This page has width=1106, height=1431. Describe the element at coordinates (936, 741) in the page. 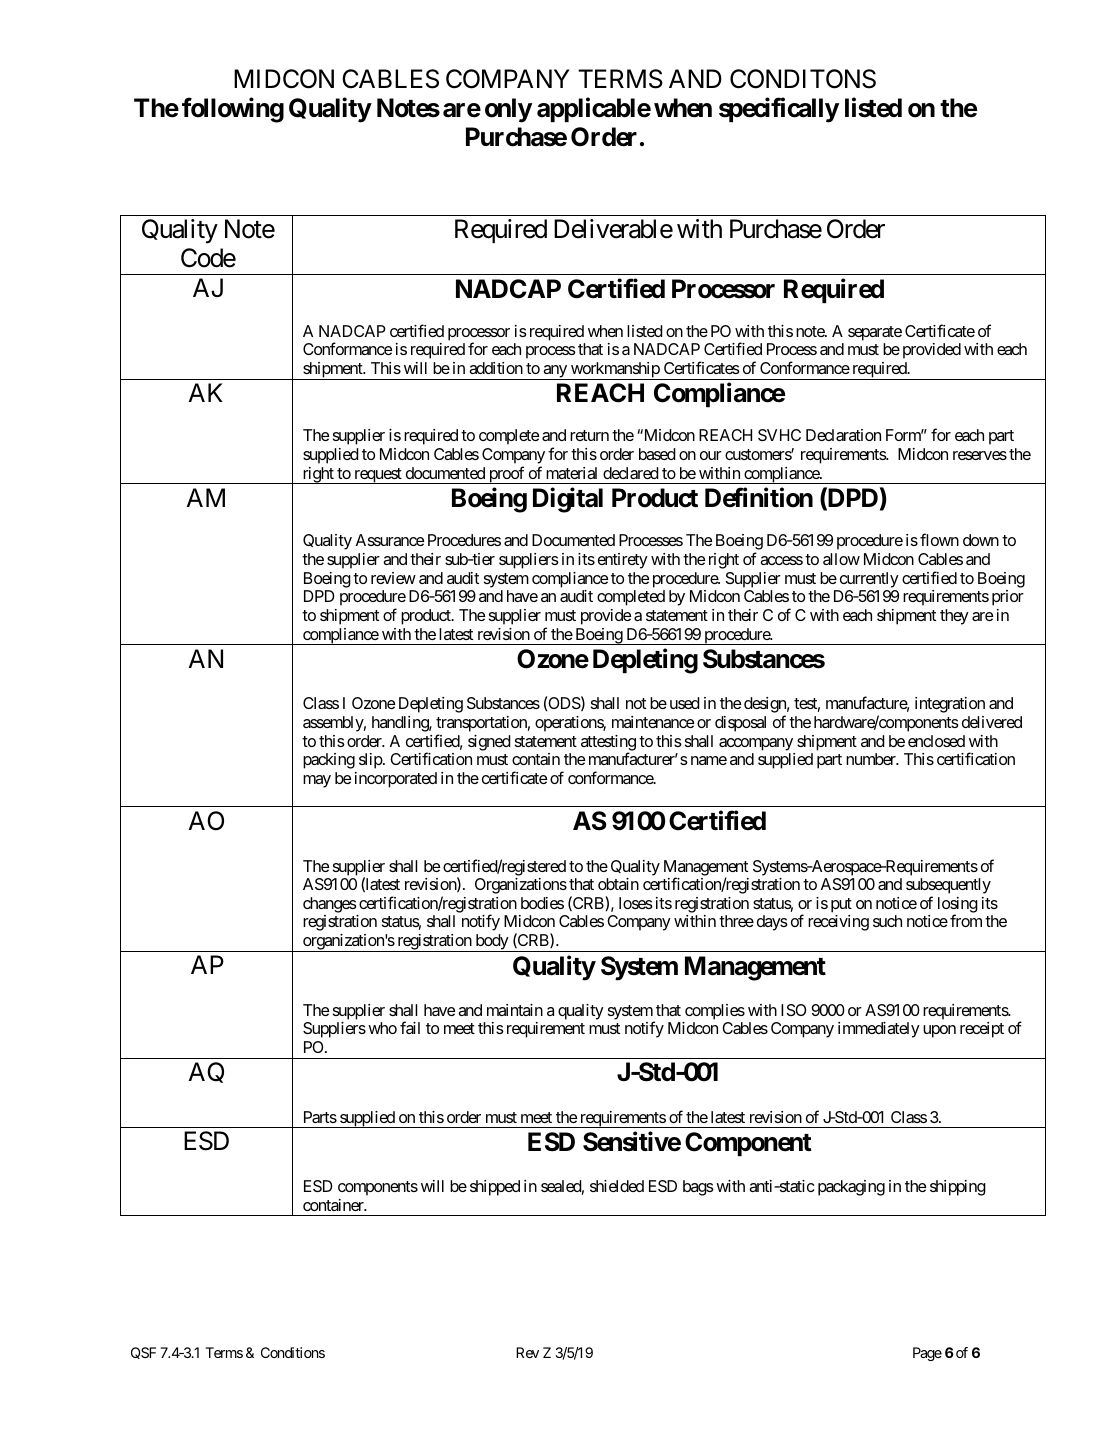

I see `enclosed` at that location.
